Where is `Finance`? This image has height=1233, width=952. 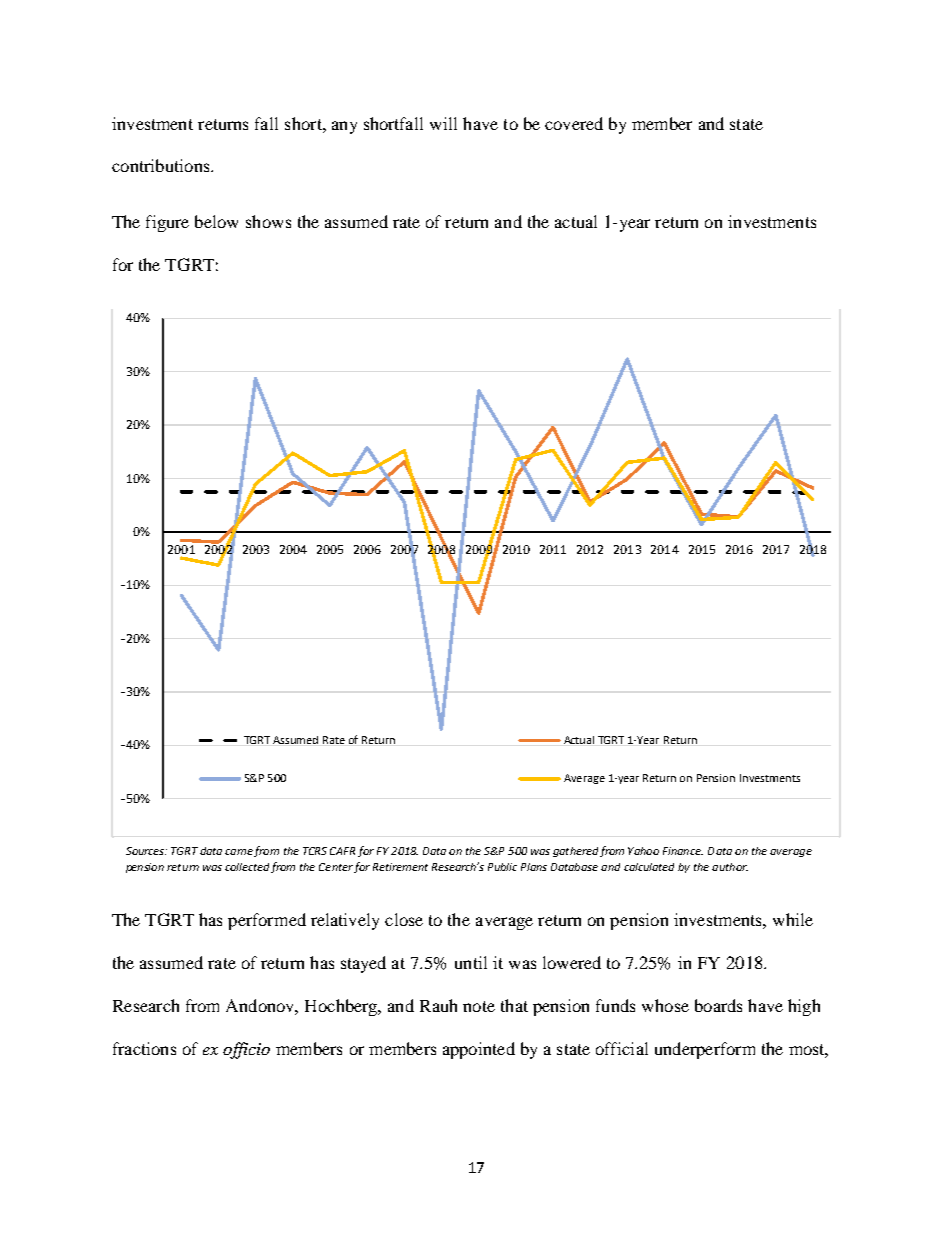
Finance is located at coordinates (683, 851).
